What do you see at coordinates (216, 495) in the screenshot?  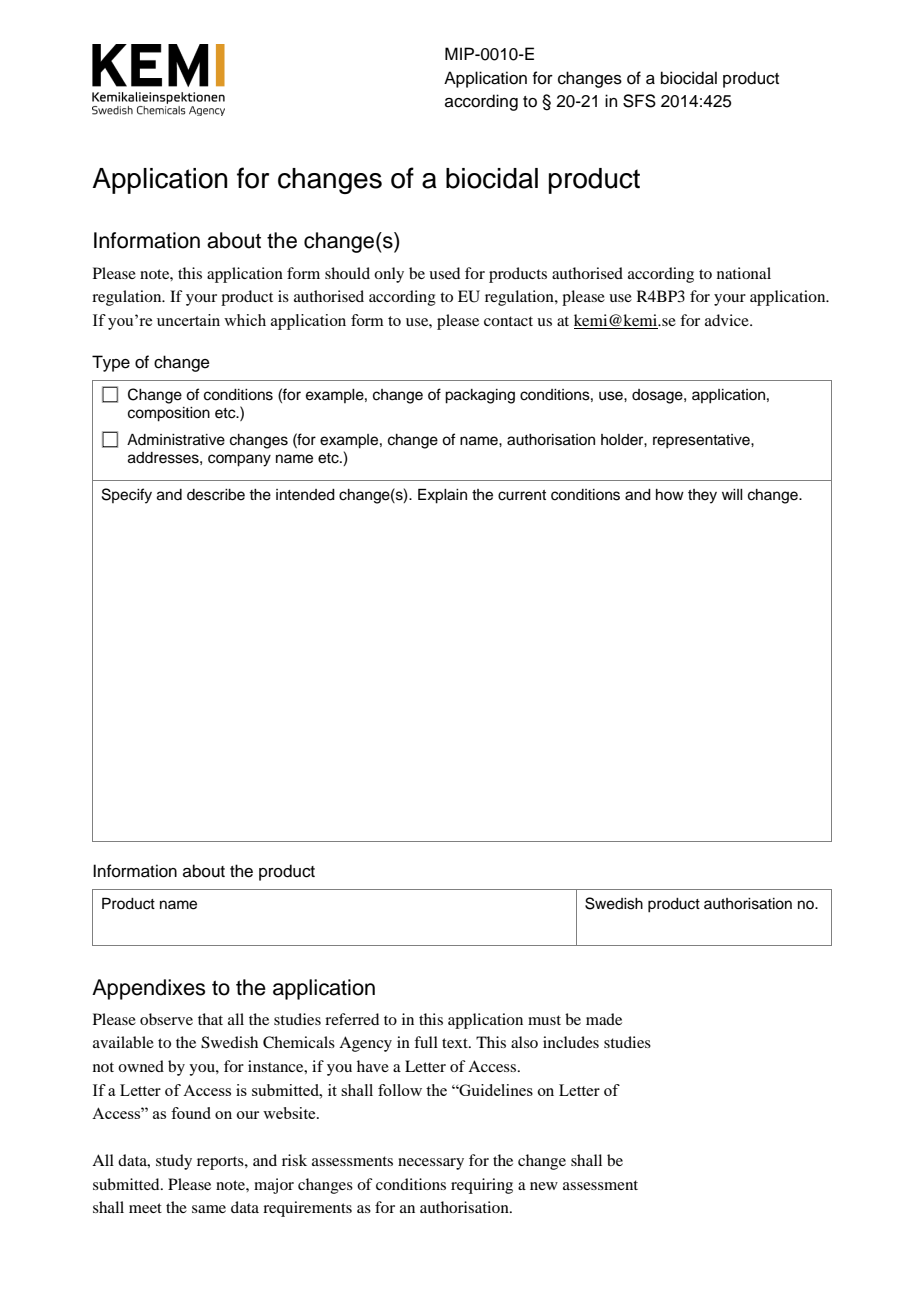 I see `describe` at bounding box center [216, 495].
